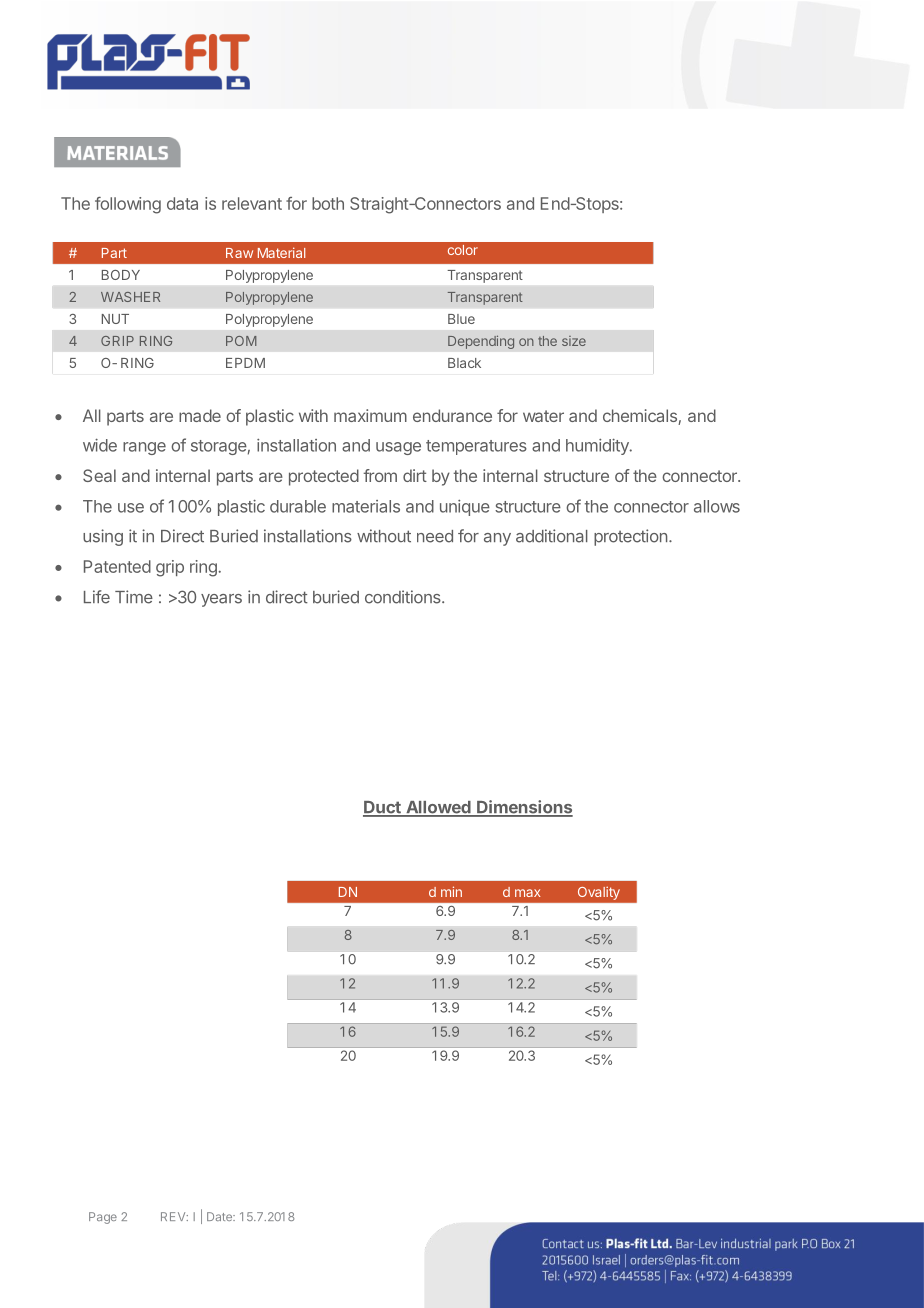  What do you see at coordinates (221, 600) in the screenshot?
I see `years` at bounding box center [221, 600].
